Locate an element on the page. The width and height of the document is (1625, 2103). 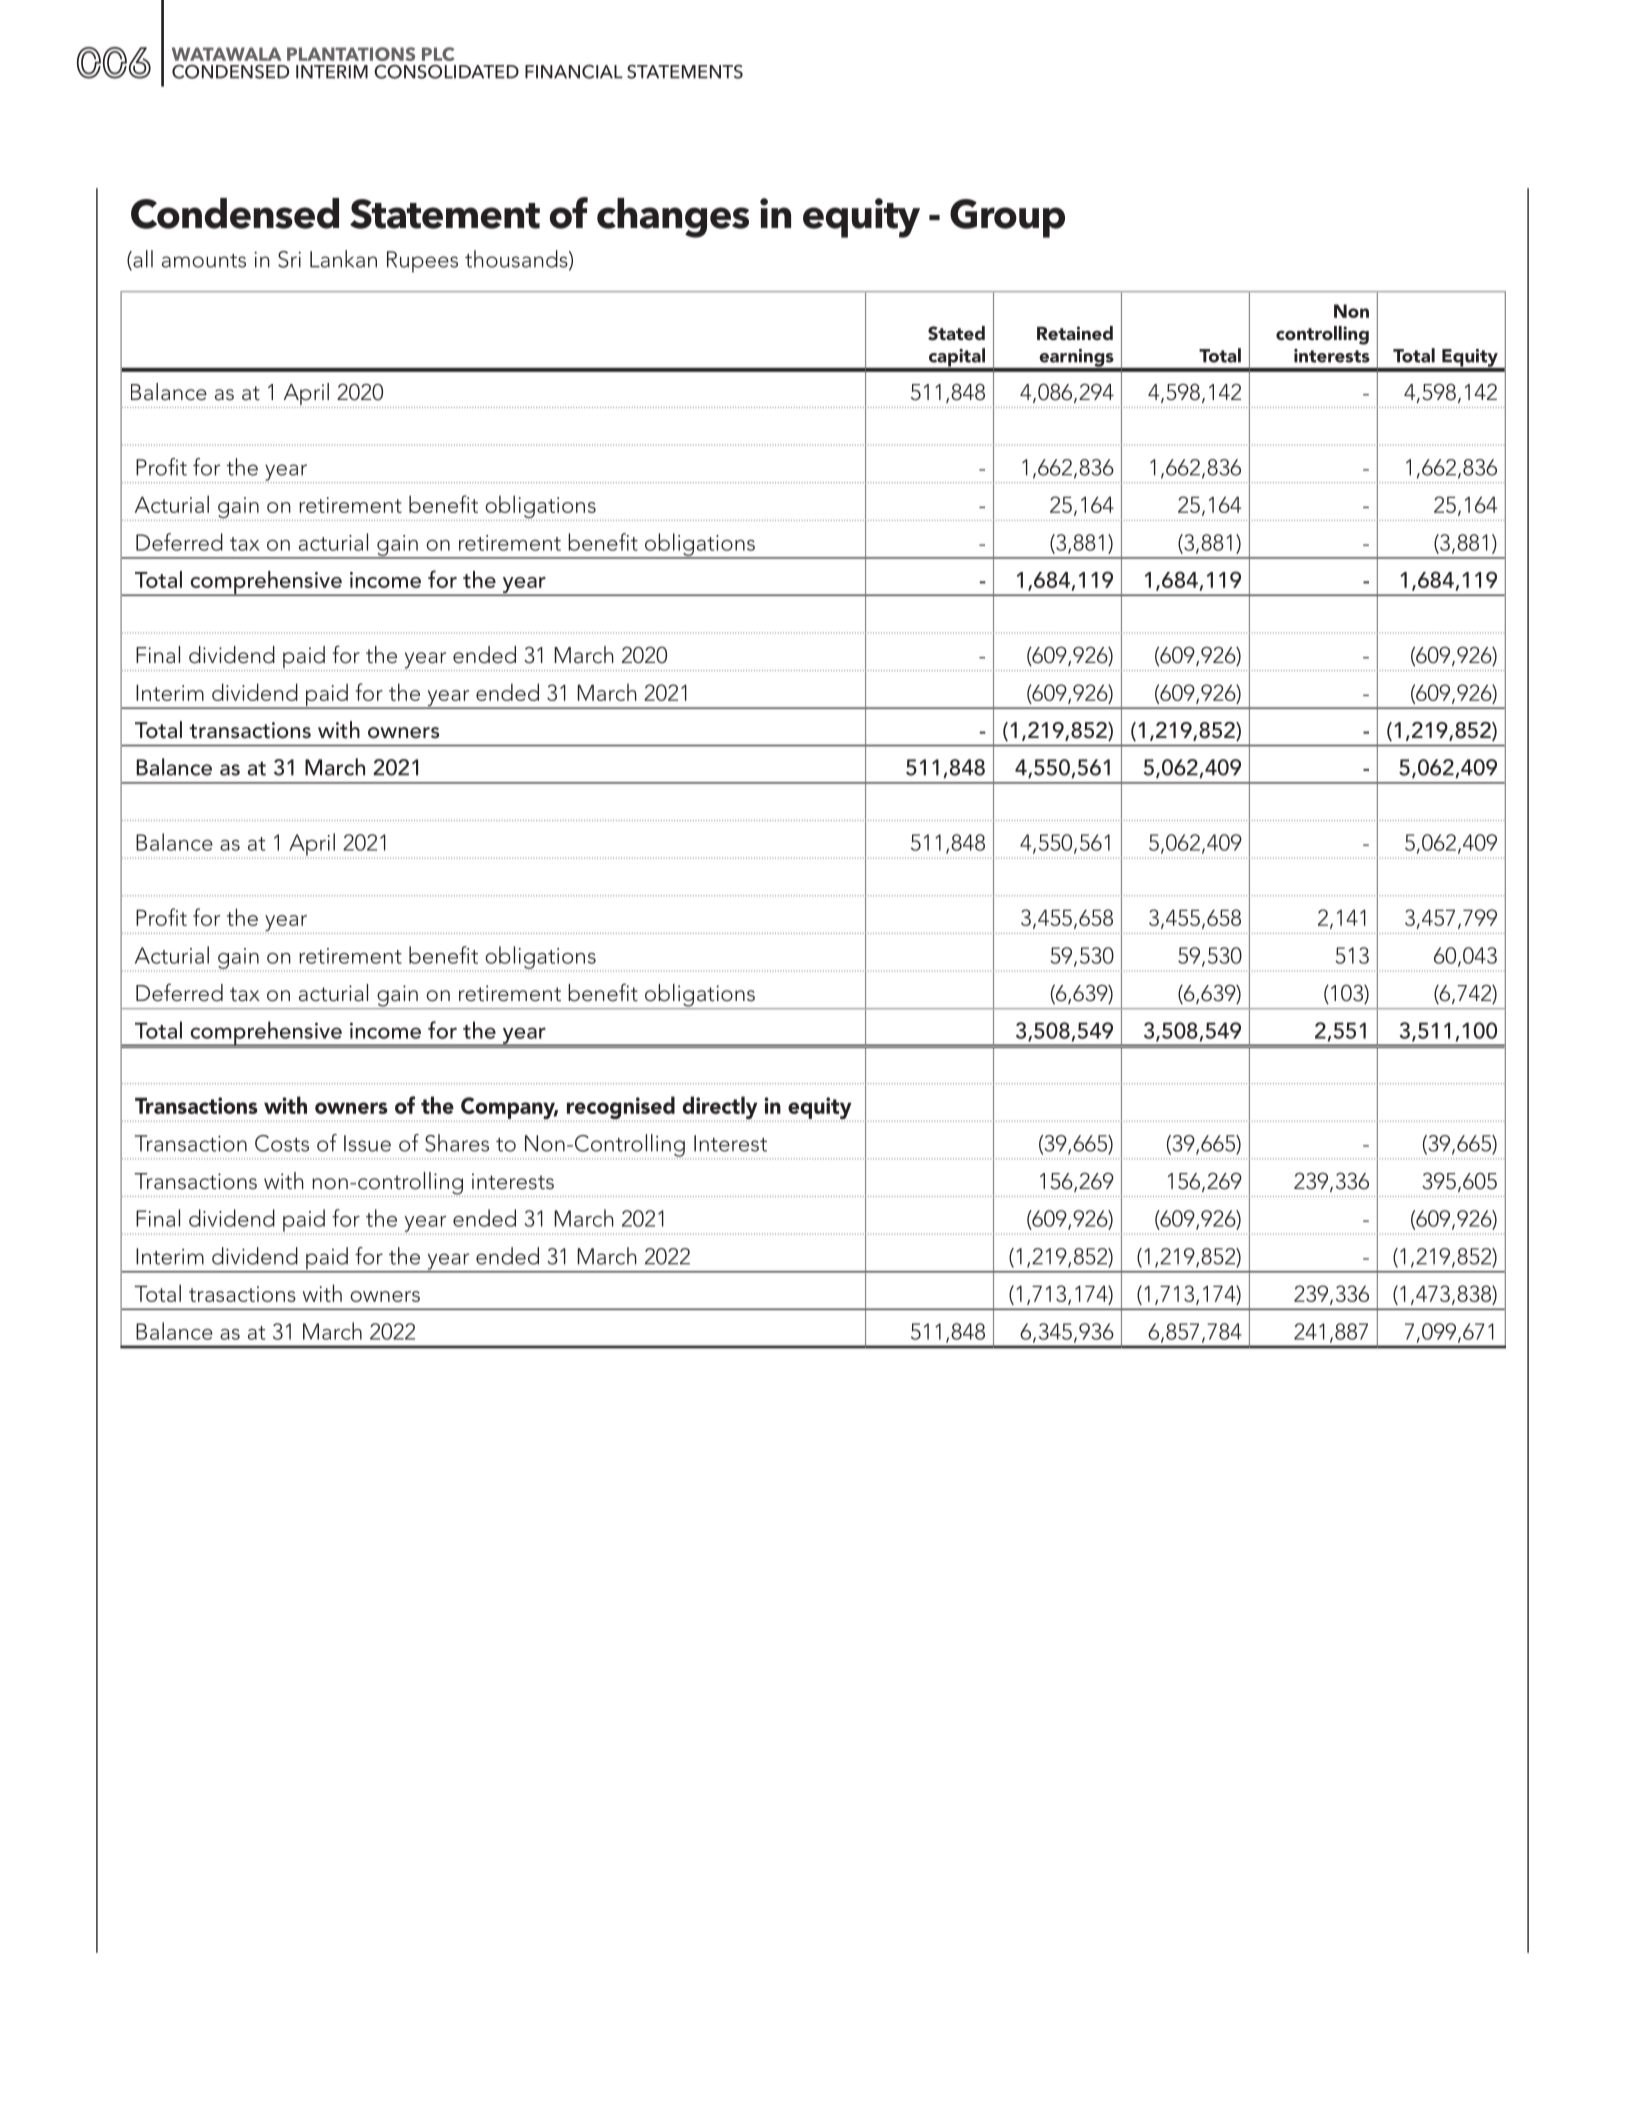
amounts is located at coordinates (204, 261).
